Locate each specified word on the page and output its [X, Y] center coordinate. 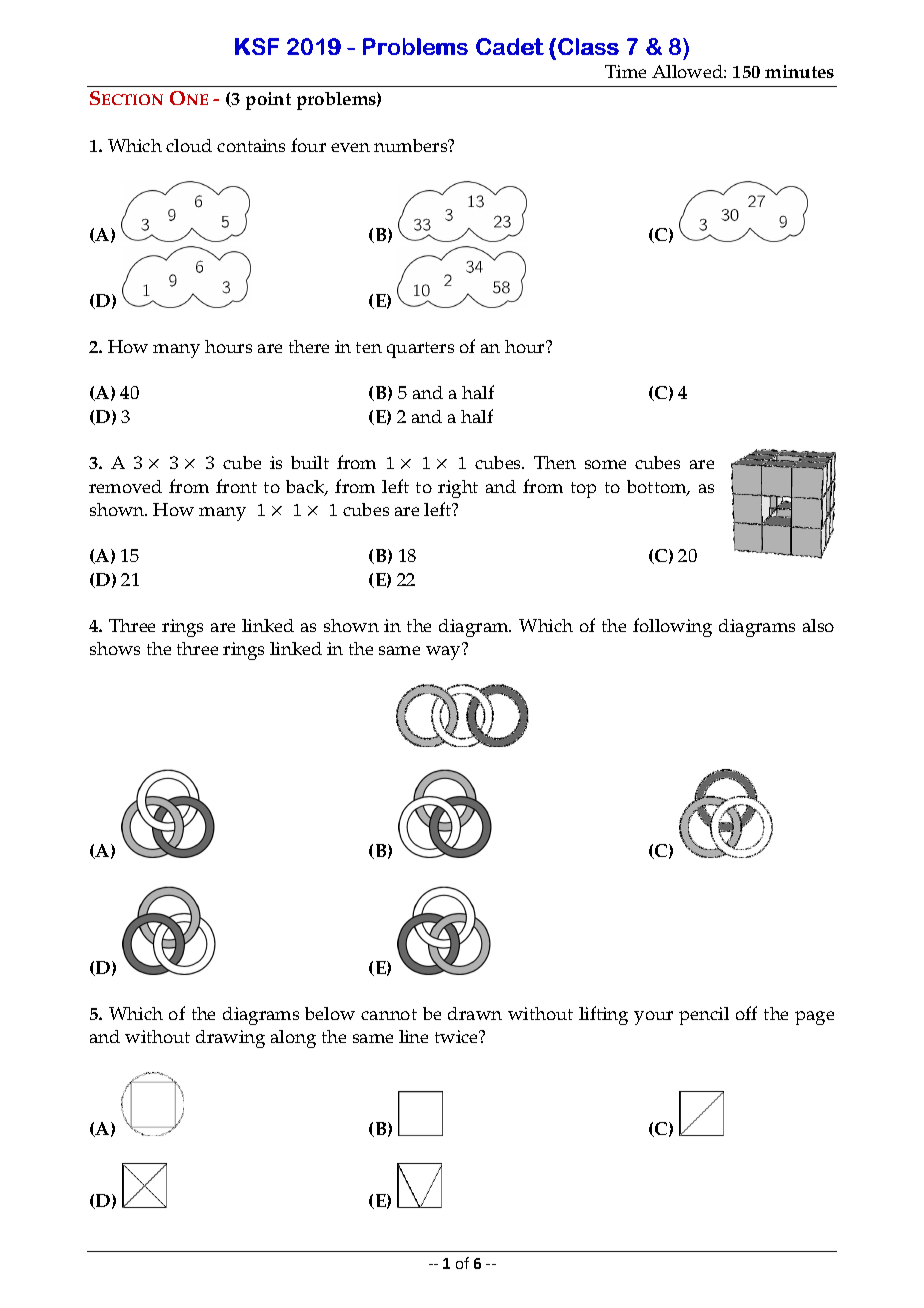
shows [115, 648]
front [236, 486]
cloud [189, 145]
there [309, 346]
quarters [420, 350]
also [818, 625]
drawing [230, 1039]
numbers [412, 145]
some [605, 464]
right [458, 489]
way [443, 653]
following [672, 627]
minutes [799, 71]
